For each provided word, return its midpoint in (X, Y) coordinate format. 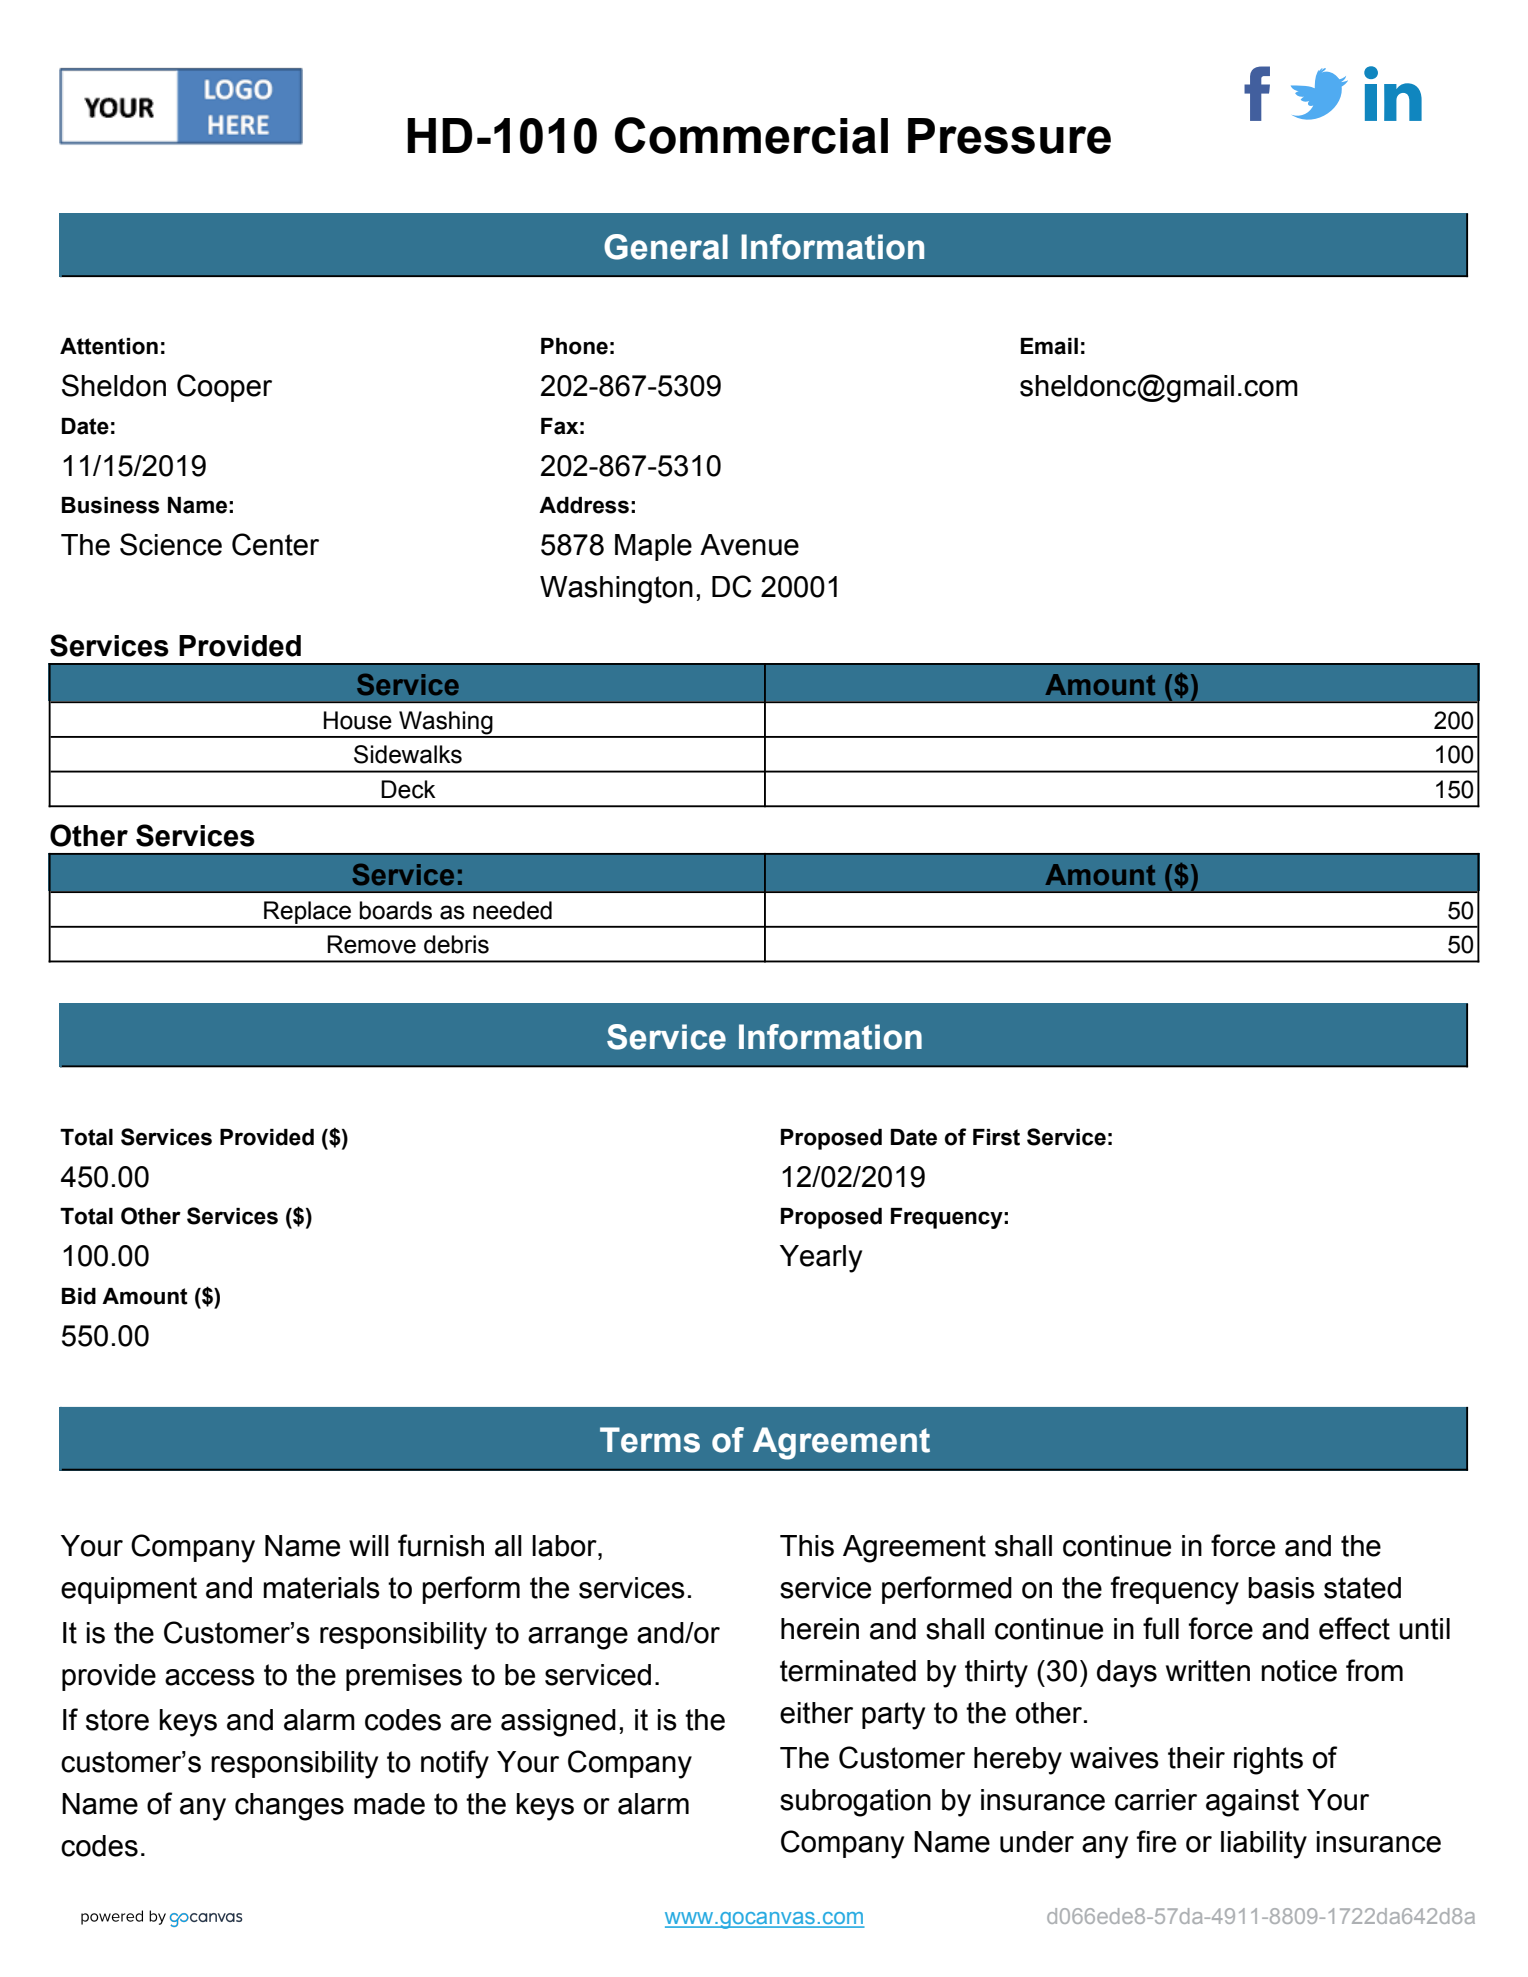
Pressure (1009, 136)
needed (512, 910)
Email (1049, 346)
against (1252, 1803)
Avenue (749, 545)
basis (1281, 1588)
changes (289, 1807)
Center (275, 544)
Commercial (751, 135)
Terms (650, 1440)
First (996, 1137)
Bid (79, 1296)
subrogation (855, 1803)
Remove (371, 944)
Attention (109, 346)
